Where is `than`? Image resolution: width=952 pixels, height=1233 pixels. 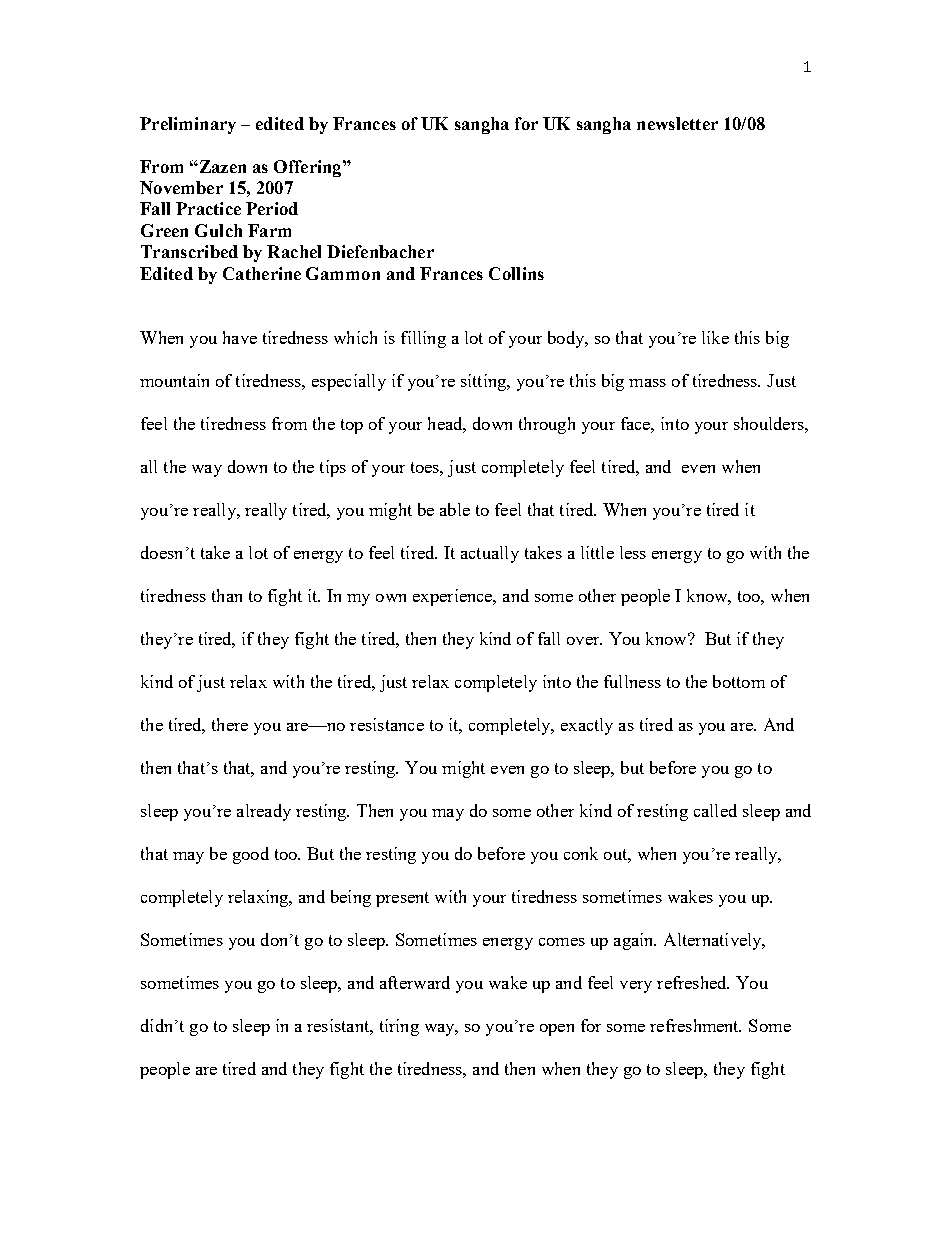 than is located at coordinates (227, 595).
